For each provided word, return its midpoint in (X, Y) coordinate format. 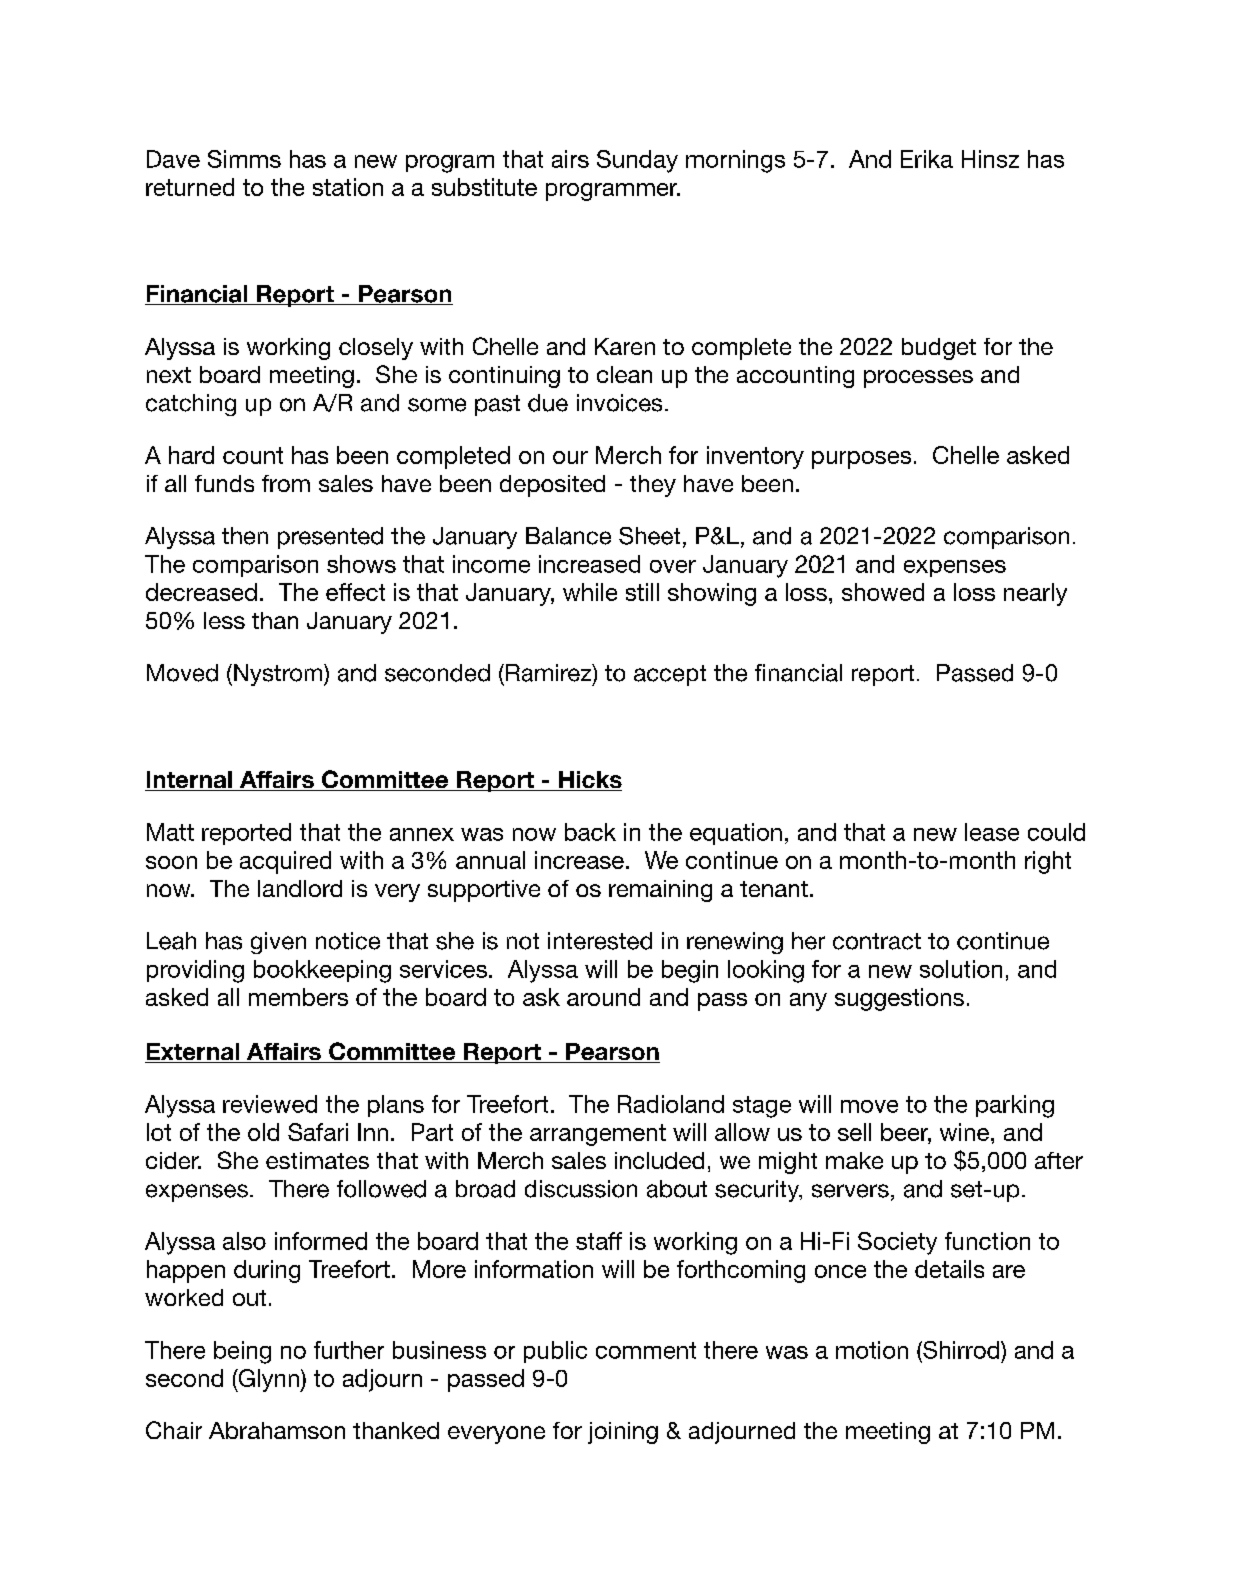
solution (961, 969)
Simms (244, 159)
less (224, 620)
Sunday (637, 161)
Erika (927, 159)
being (242, 1352)
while (590, 592)
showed (883, 592)
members (298, 997)
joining (623, 1433)
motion (872, 1350)
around (603, 997)
